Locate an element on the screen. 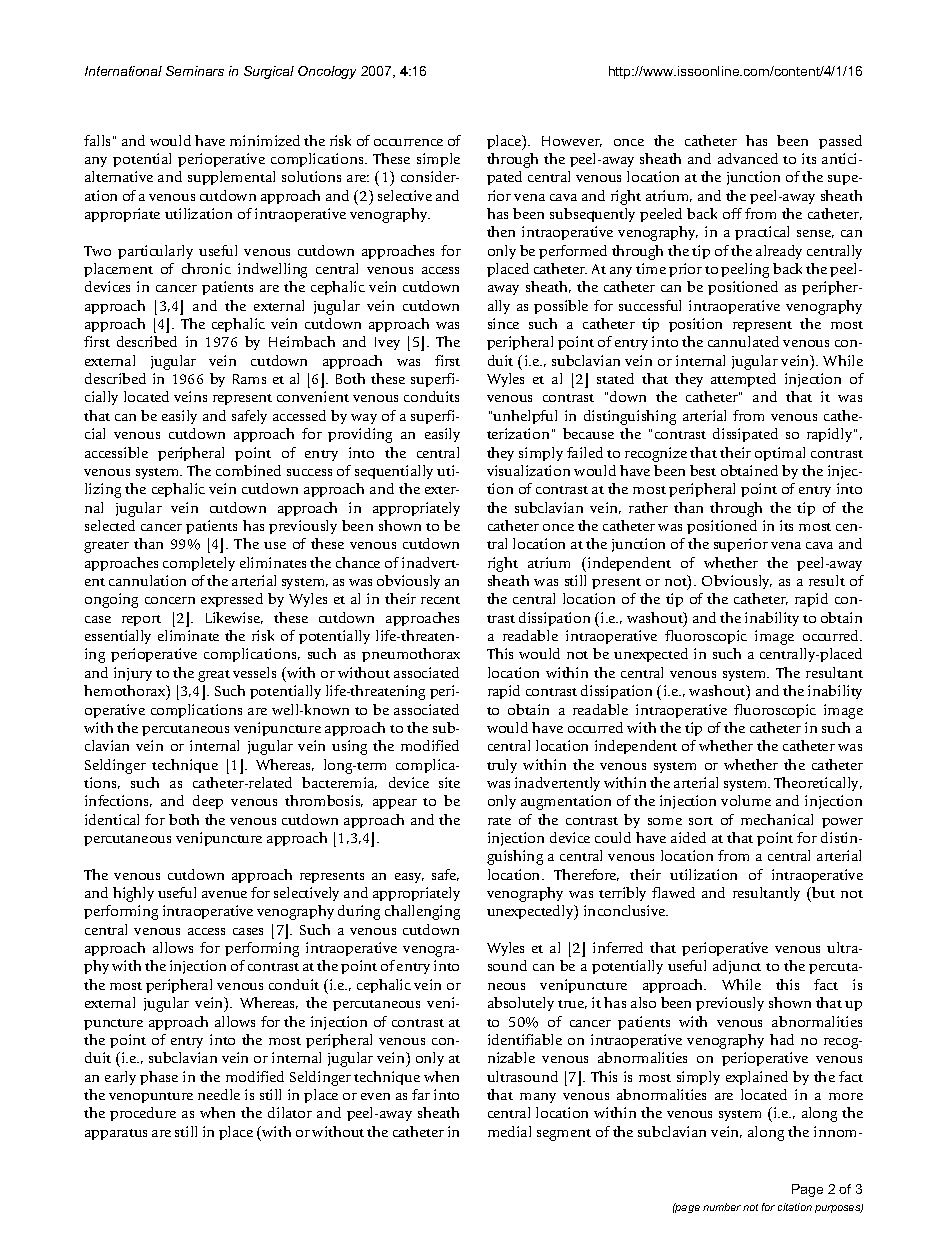 Image resolution: width=952 pixels, height=1237 pixels. recent is located at coordinates (440, 600).
